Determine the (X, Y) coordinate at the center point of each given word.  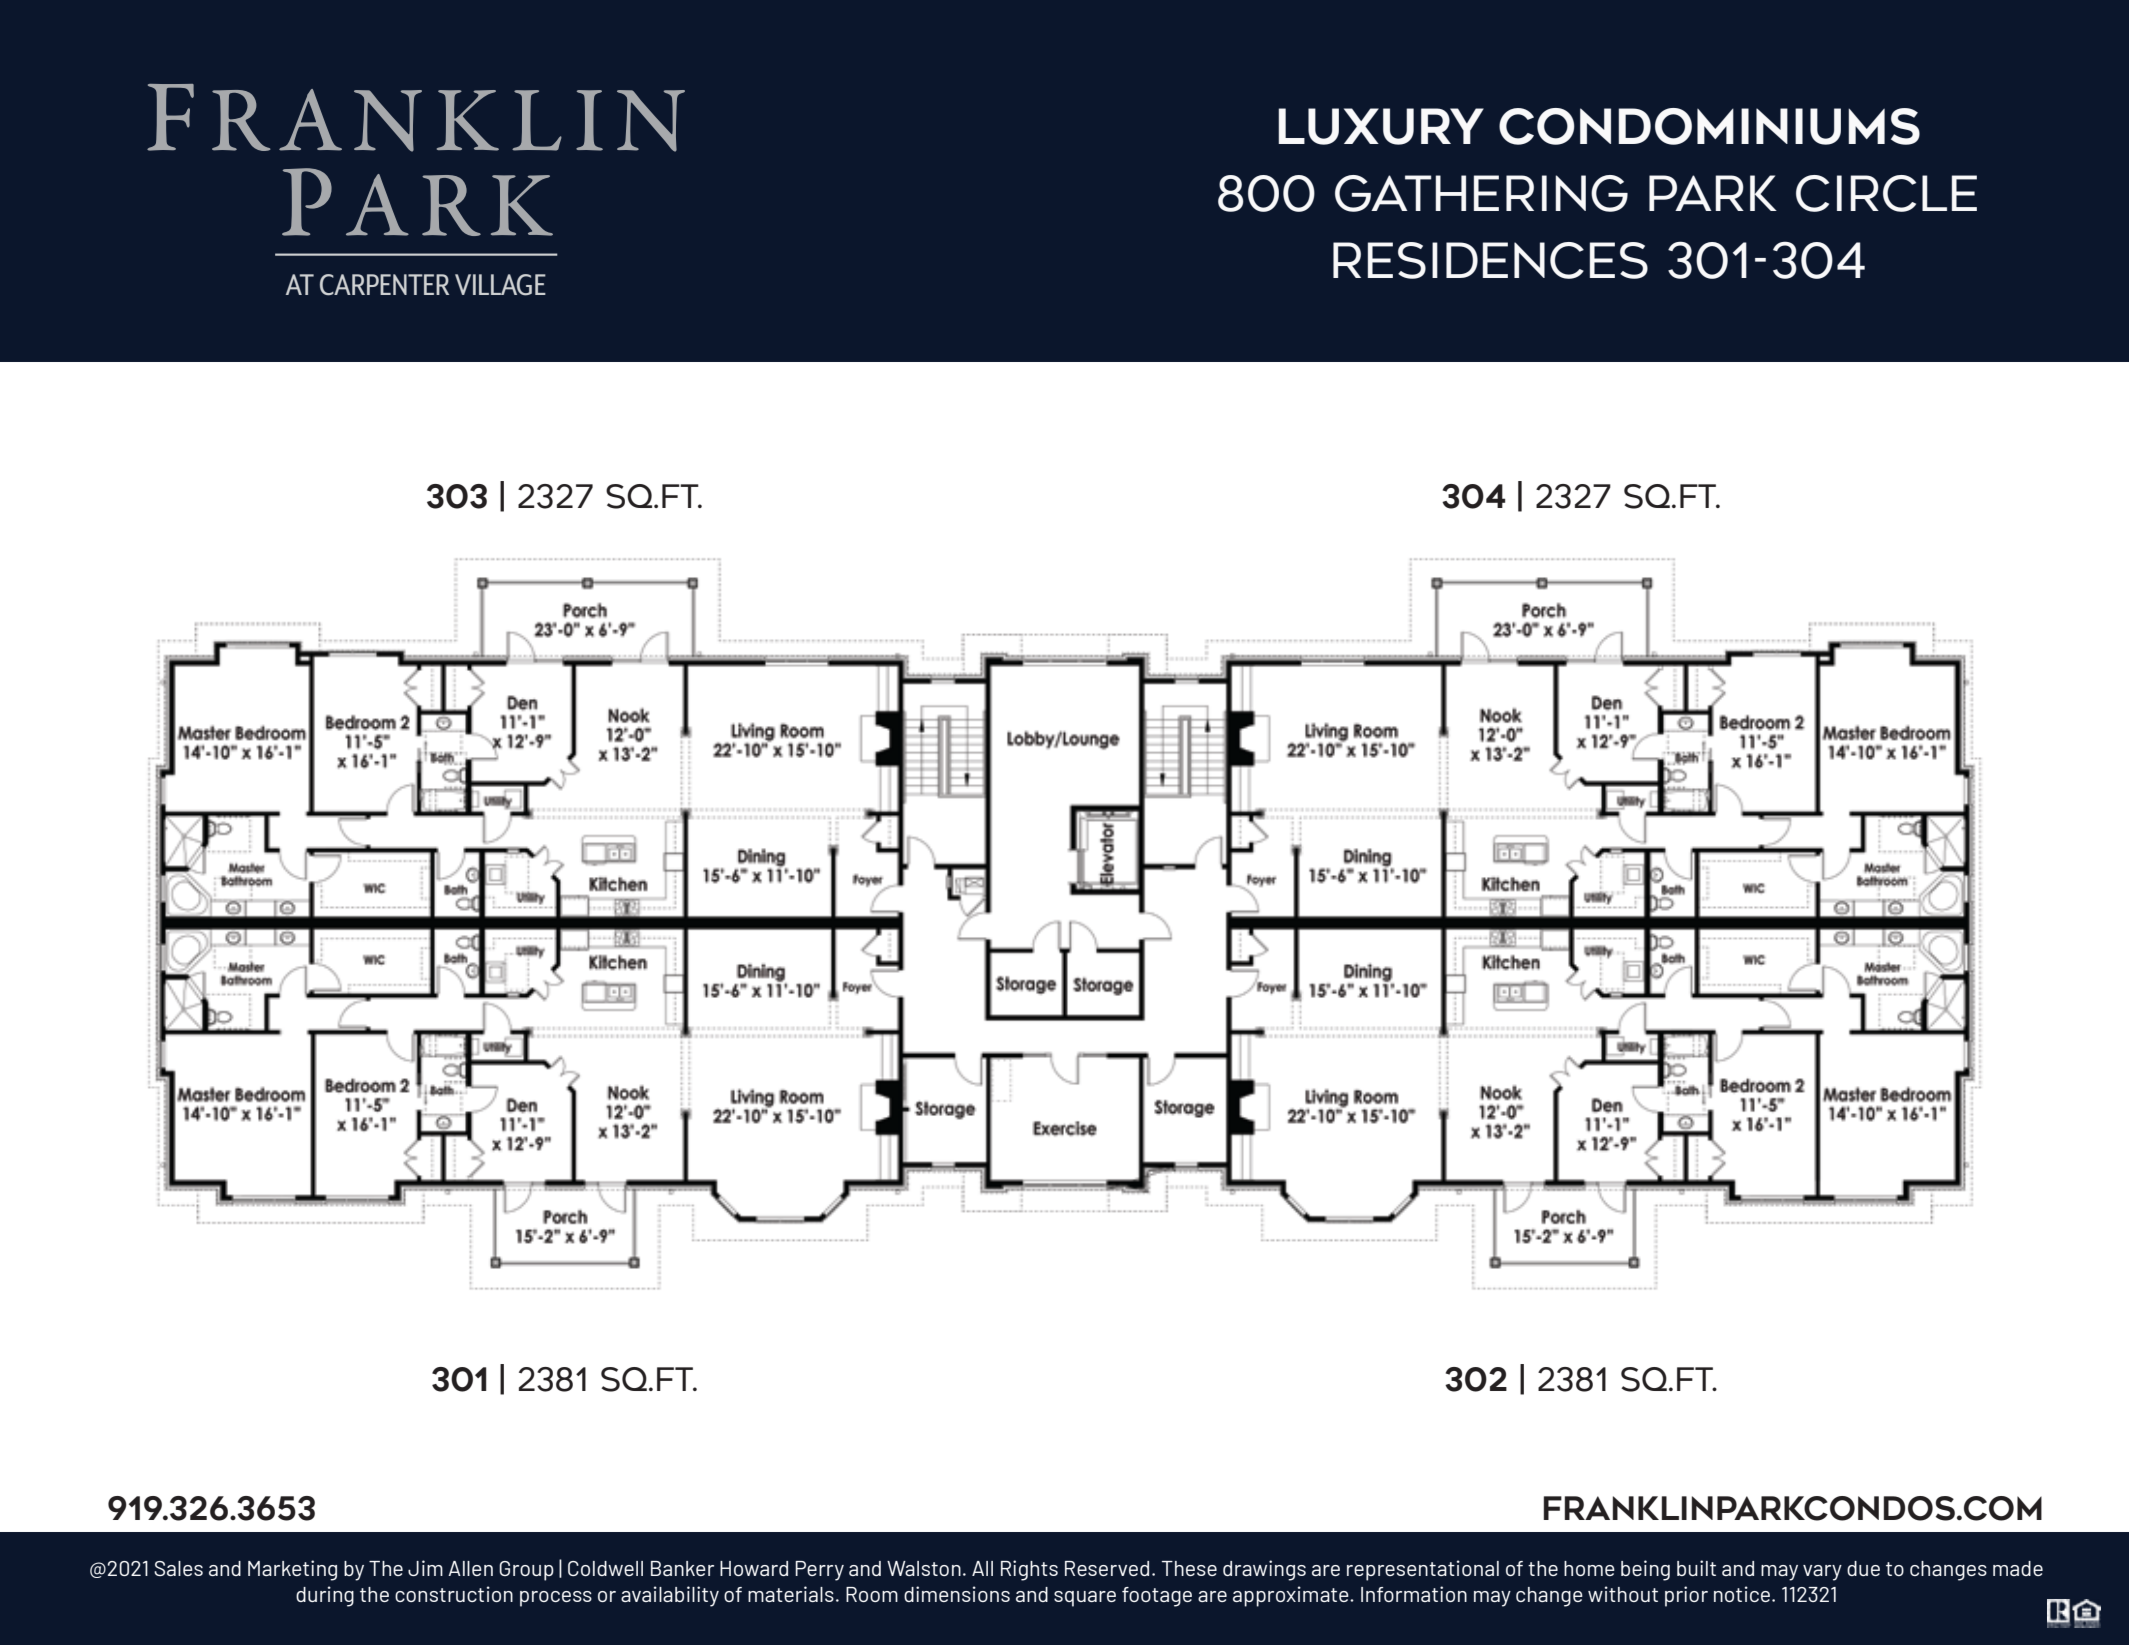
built (1696, 1568)
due (1863, 1568)
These (1189, 1568)
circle (1886, 193)
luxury (1381, 126)
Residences (1490, 260)
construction (454, 1594)
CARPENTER (384, 285)
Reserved (1107, 1568)
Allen (470, 1568)
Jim (425, 1568)
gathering (1481, 193)
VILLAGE (500, 285)
